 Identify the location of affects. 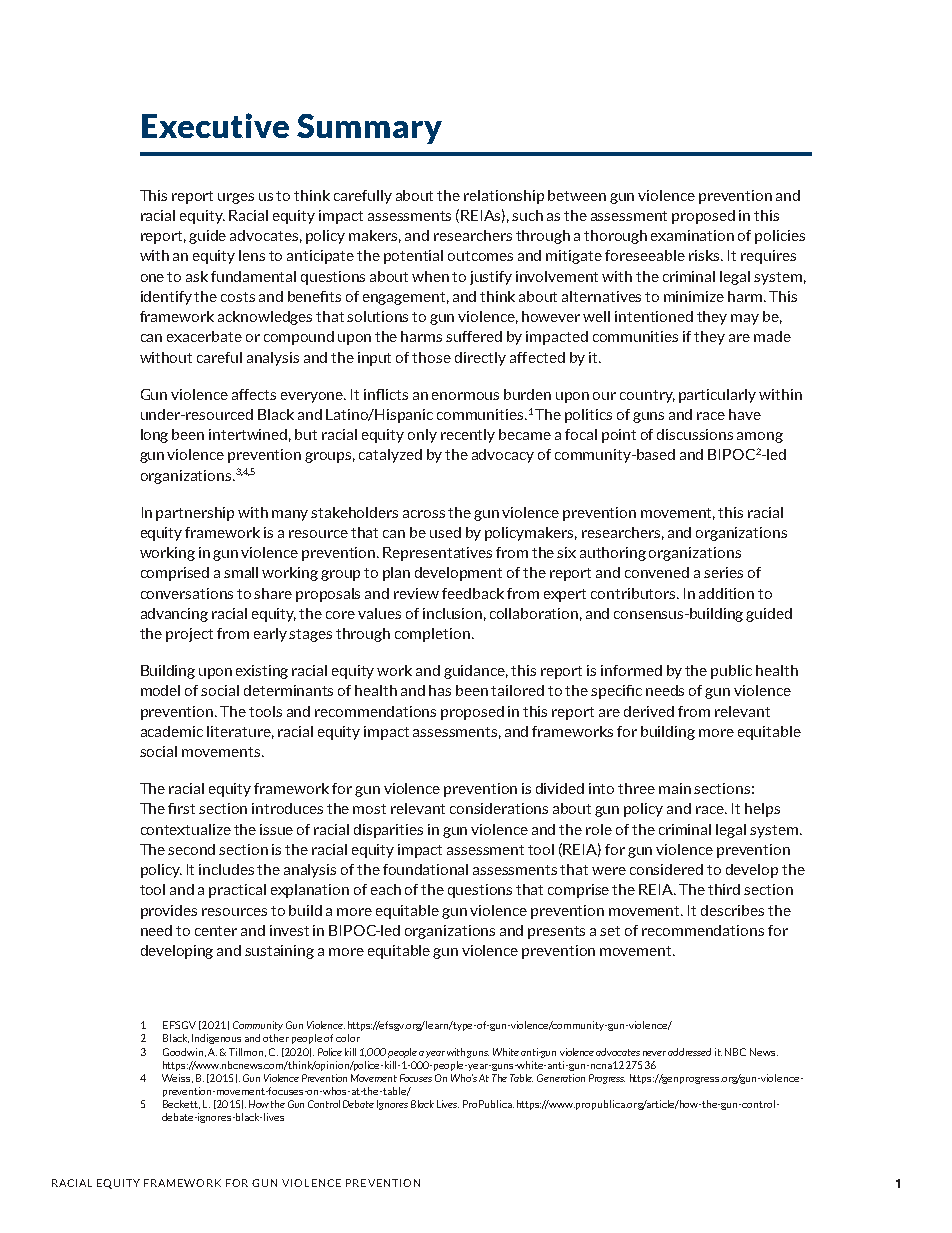
(254, 394).
